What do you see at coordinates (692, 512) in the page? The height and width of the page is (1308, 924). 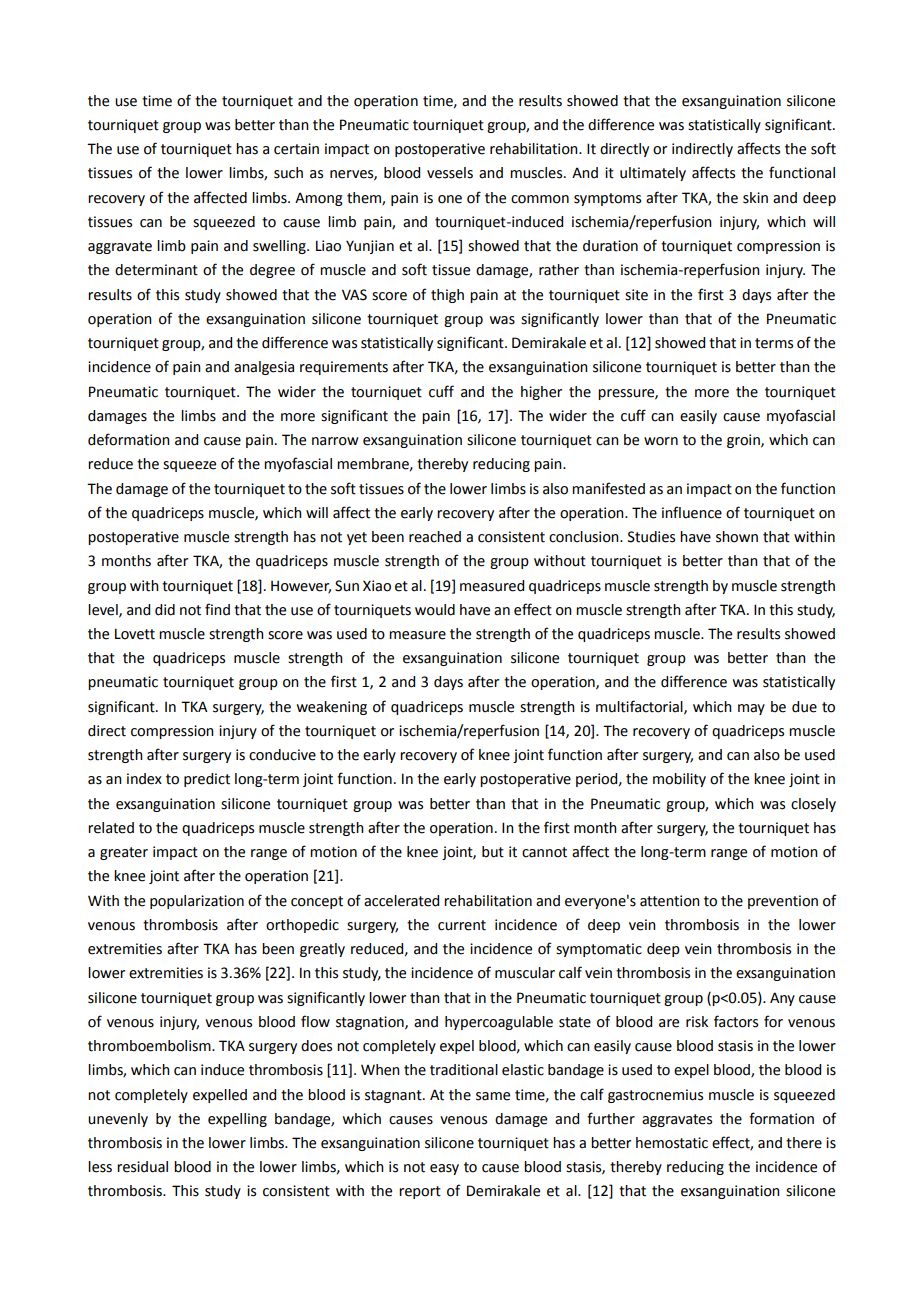 I see `influence` at bounding box center [692, 512].
